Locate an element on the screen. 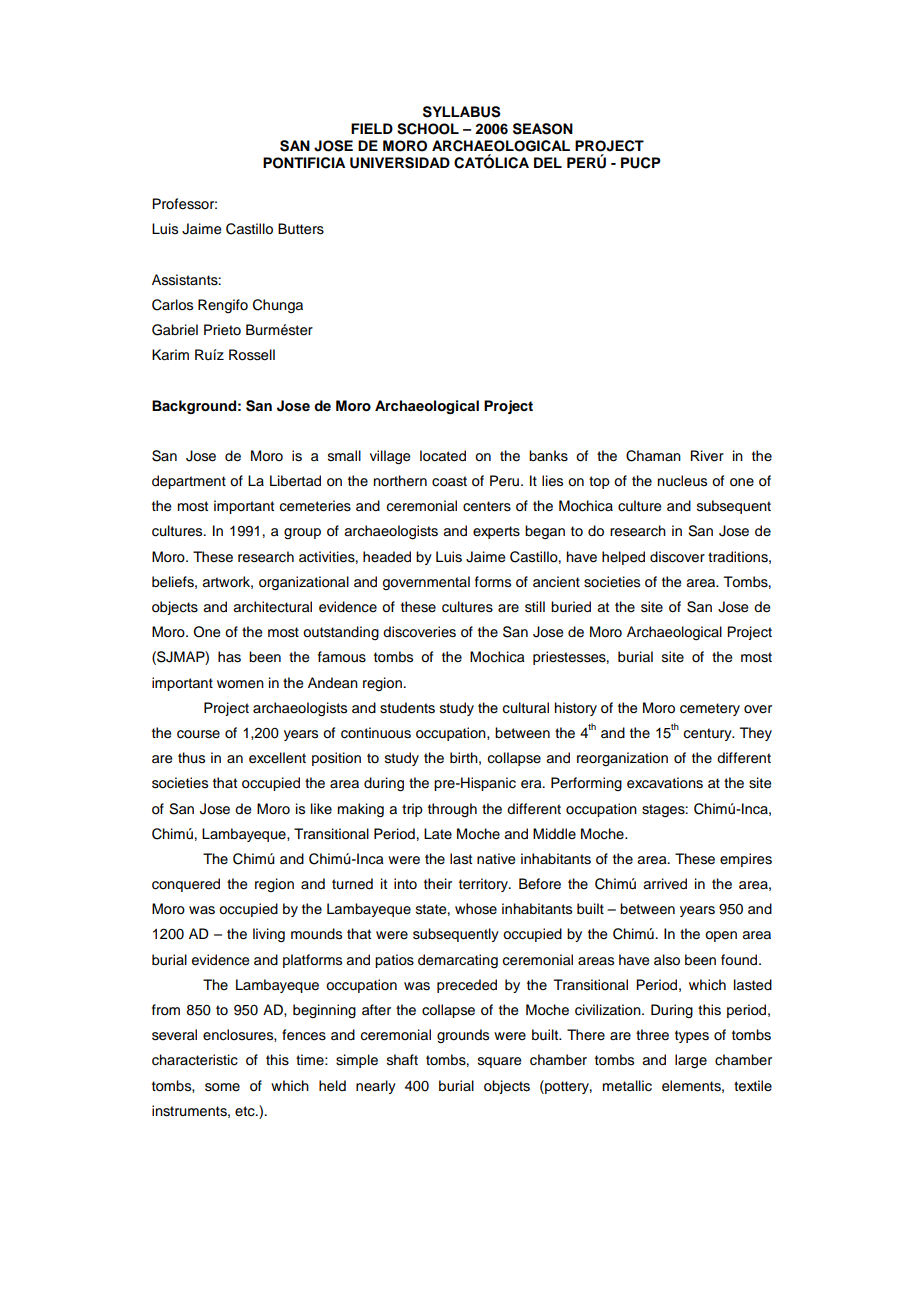 This screenshot has height=1308, width=924. some is located at coordinates (222, 1087).
